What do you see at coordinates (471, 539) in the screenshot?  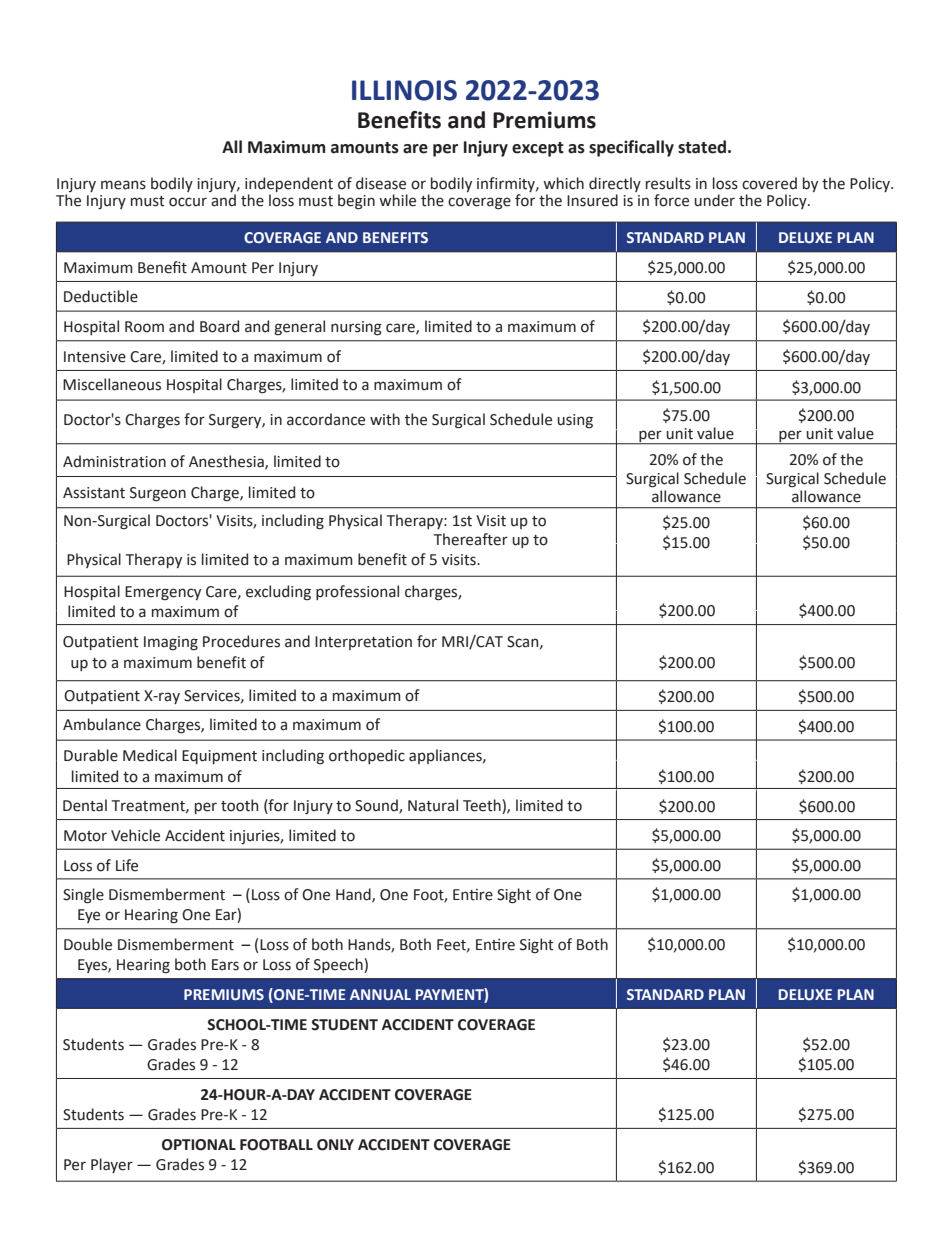 I see `Thereafter` at bounding box center [471, 539].
